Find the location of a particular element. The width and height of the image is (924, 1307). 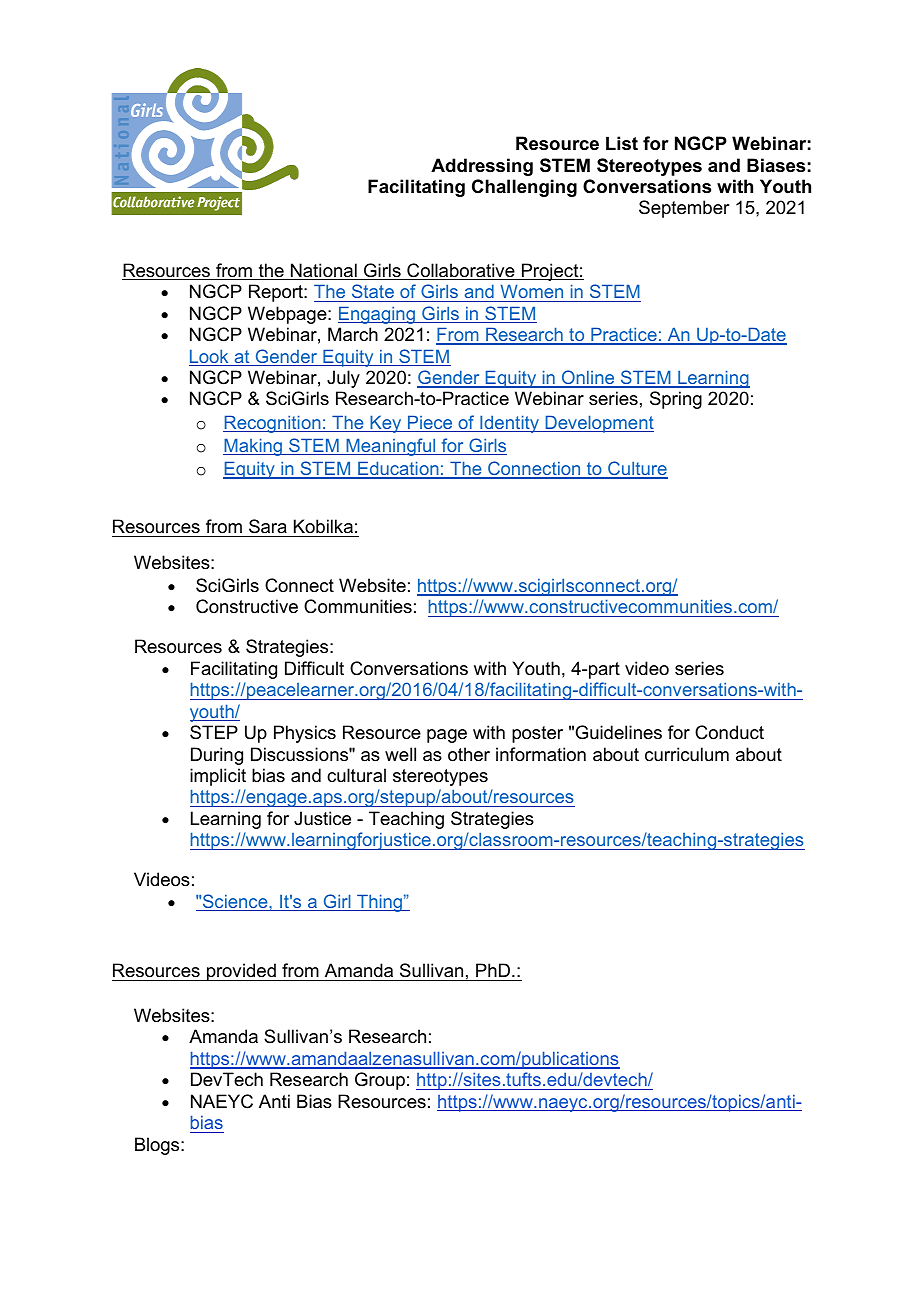

Addressing is located at coordinates (482, 167).
